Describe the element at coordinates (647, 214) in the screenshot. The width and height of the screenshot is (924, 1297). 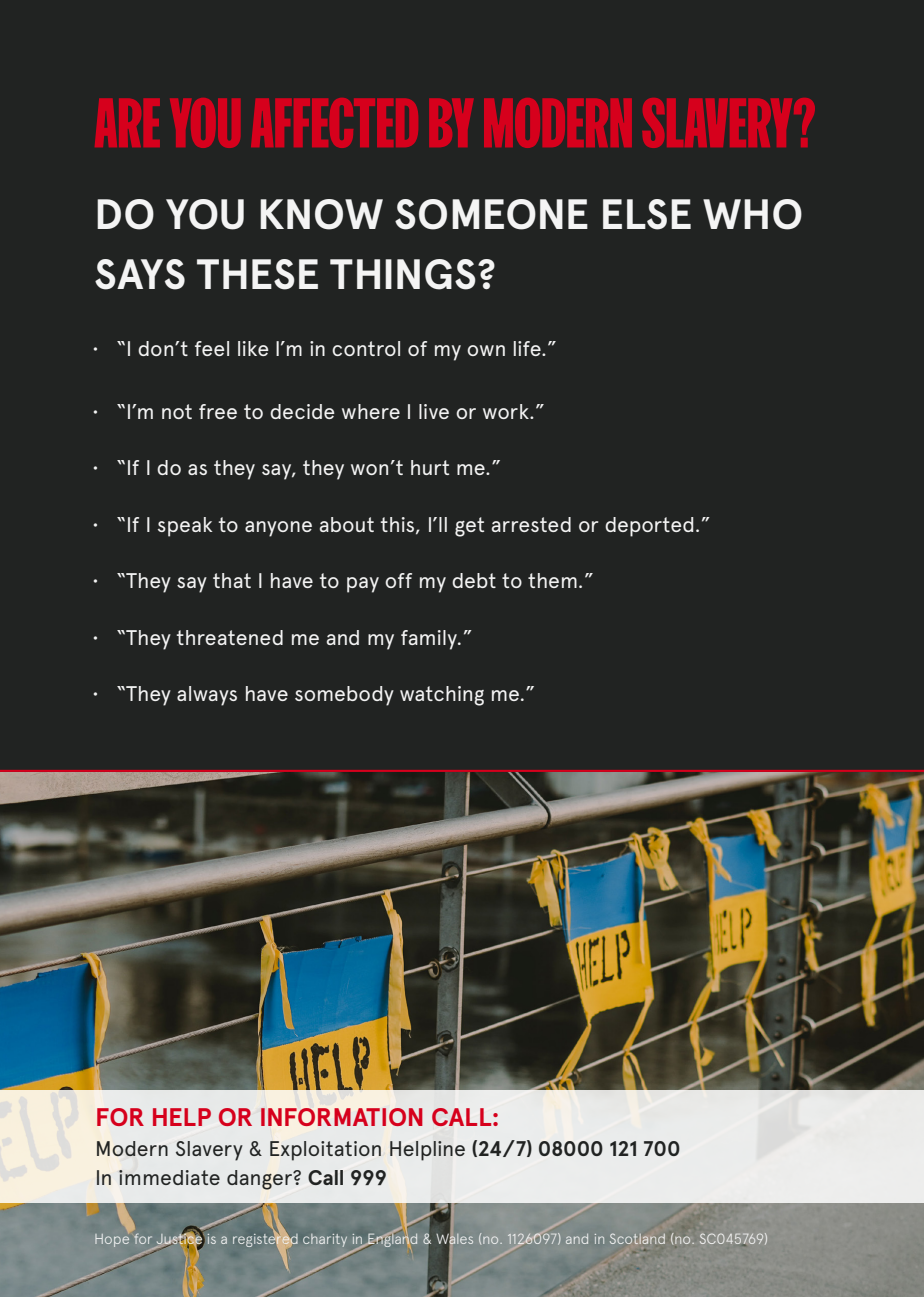
I see `ELSE` at that location.
